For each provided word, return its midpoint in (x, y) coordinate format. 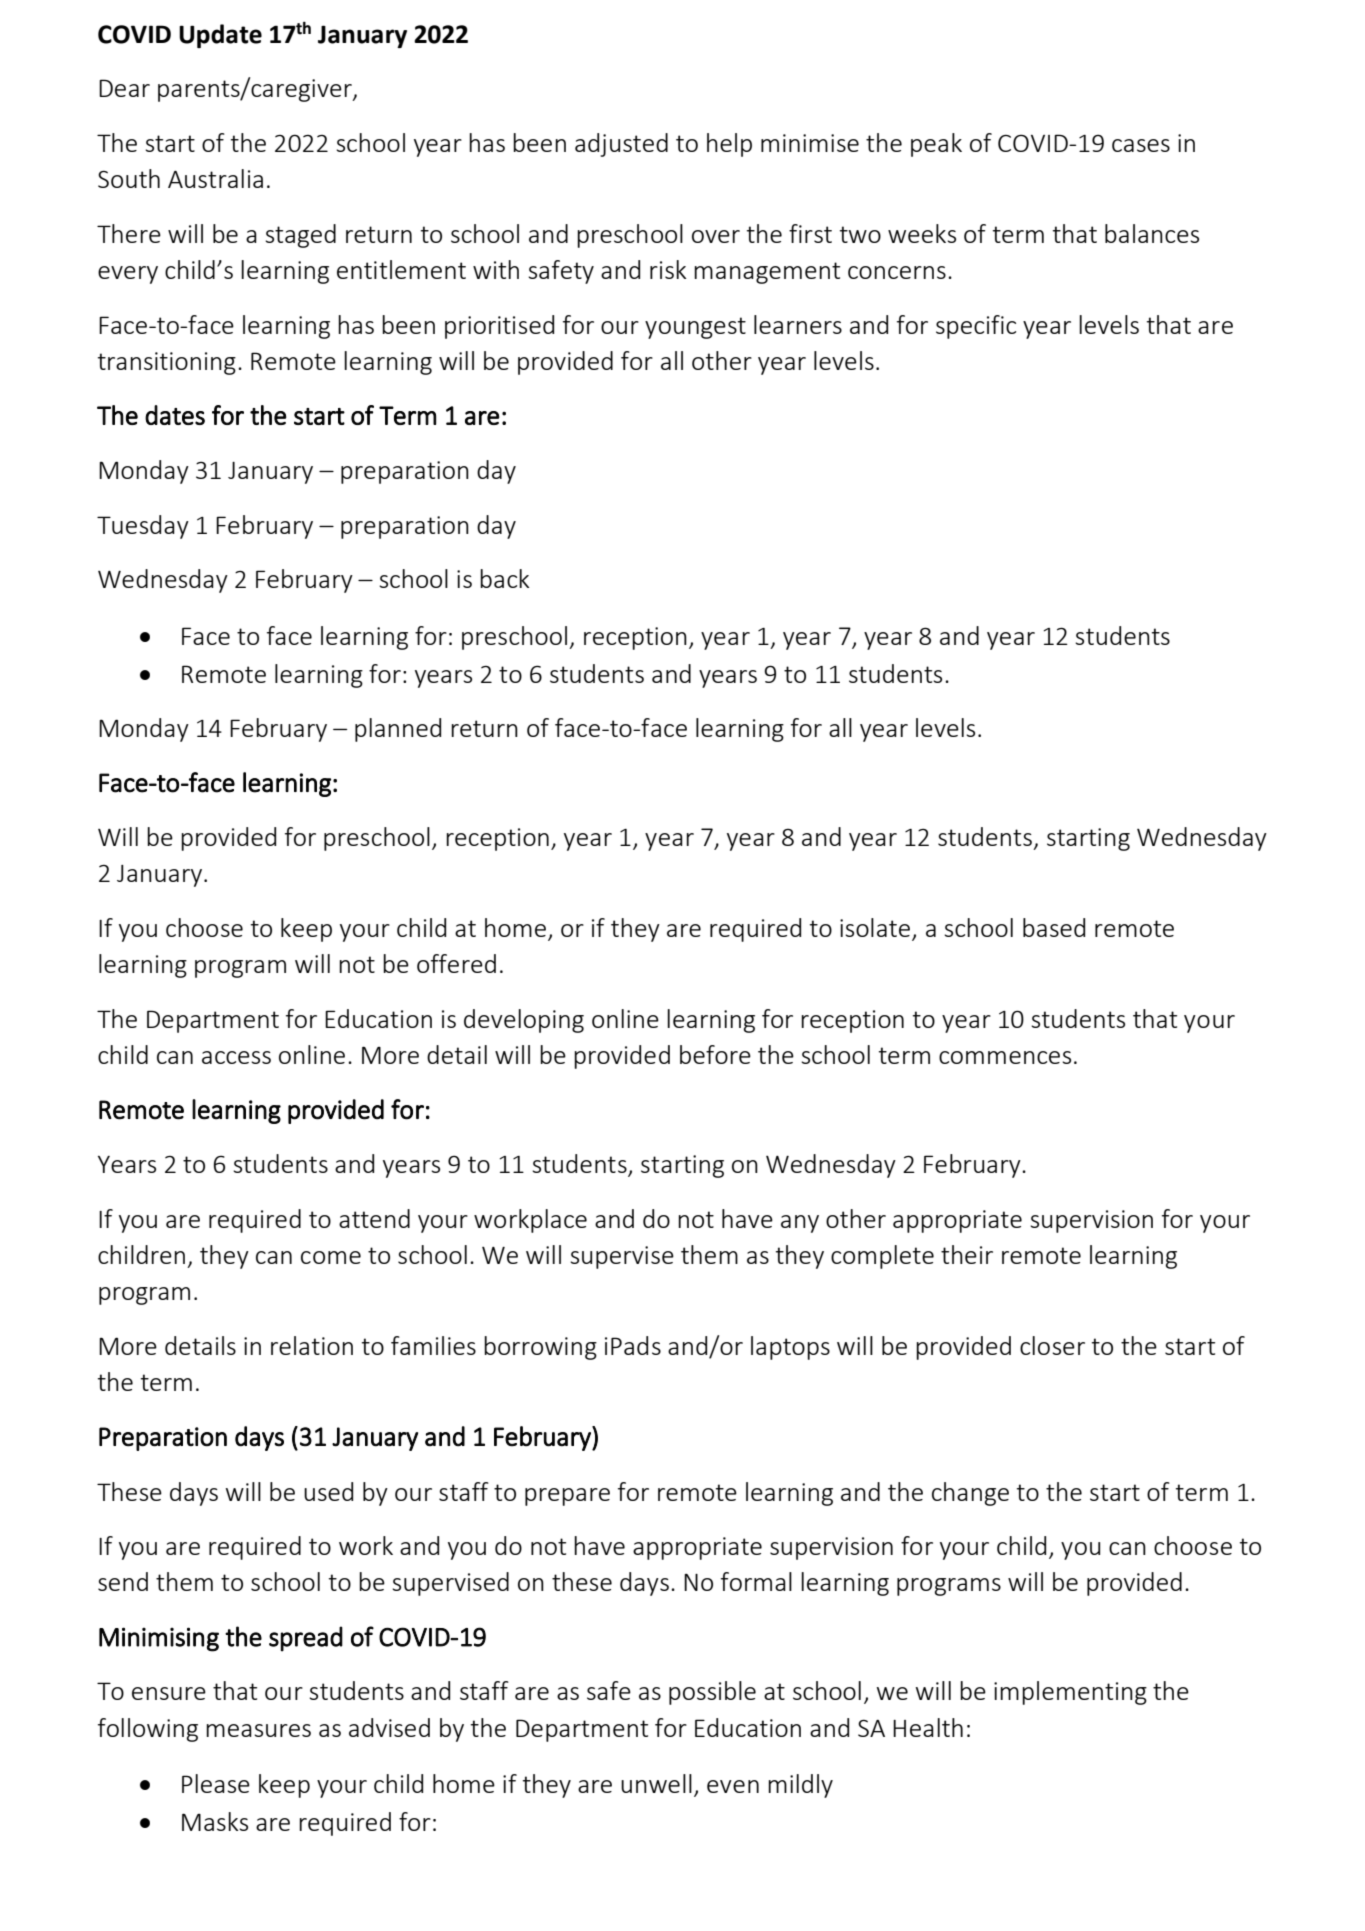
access (236, 1057)
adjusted (621, 145)
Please (216, 1783)
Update (220, 36)
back (504, 578)
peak (936, 145)
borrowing (540, 1348)
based (1054, 927)
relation (312, 1345)
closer (1052, 1345)
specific (976, 327)
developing (524, 1021)
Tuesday (143, 527)
